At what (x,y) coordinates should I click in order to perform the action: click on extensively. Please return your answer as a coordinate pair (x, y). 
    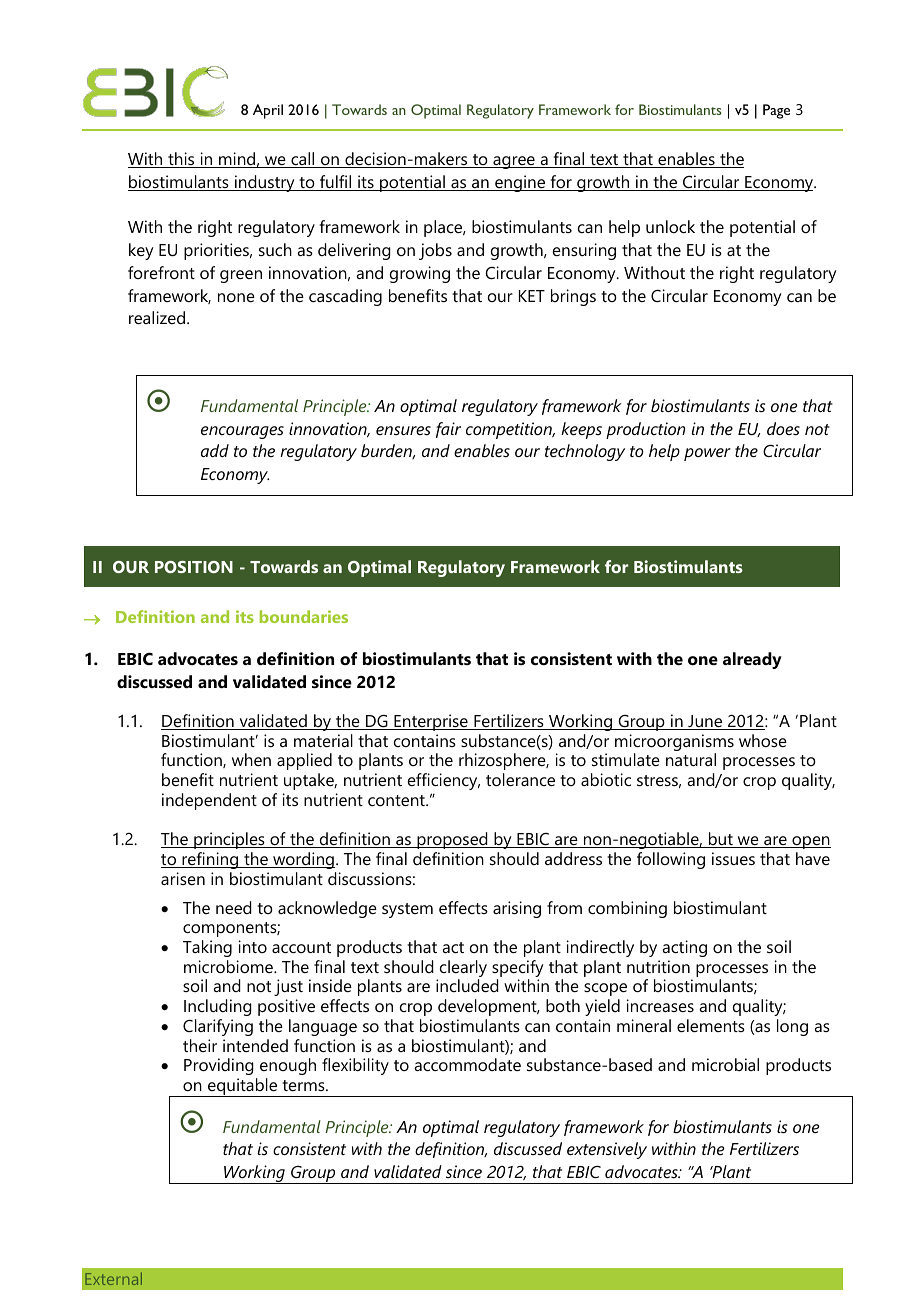
    Looking at the image, I should click on (607, 1150).
